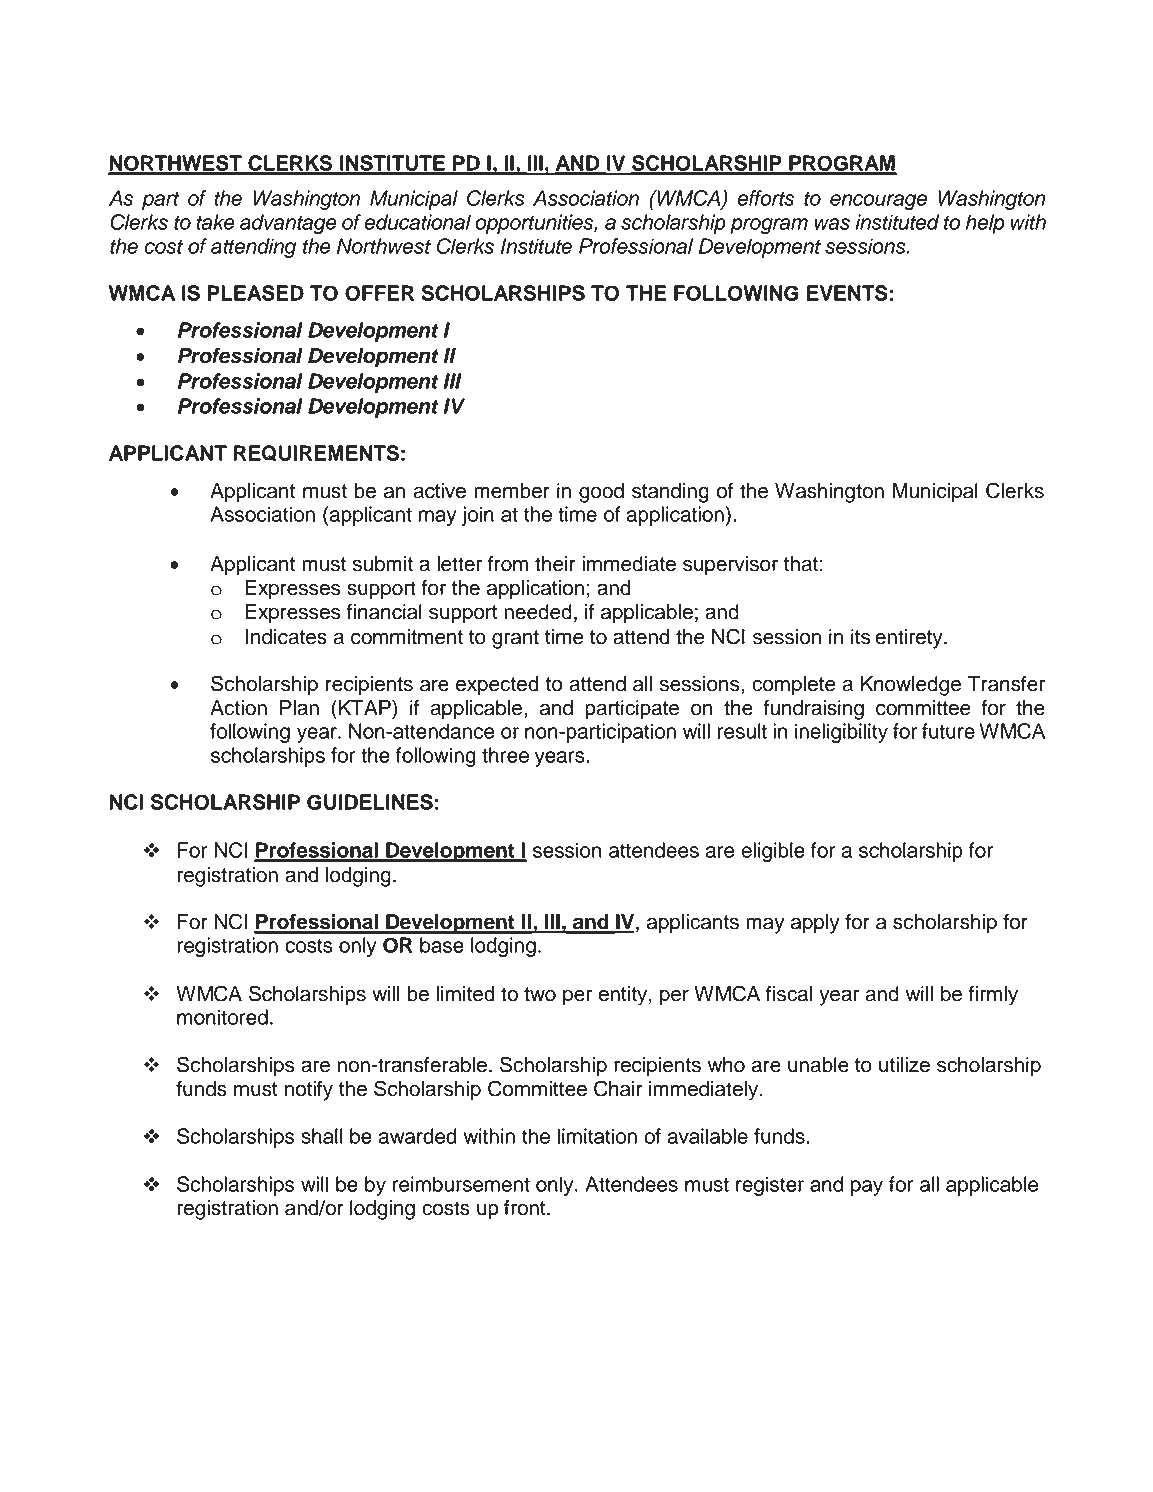  Describe the element at coordinates (497, 686) in the screenshot. I see `expected` at that location.
